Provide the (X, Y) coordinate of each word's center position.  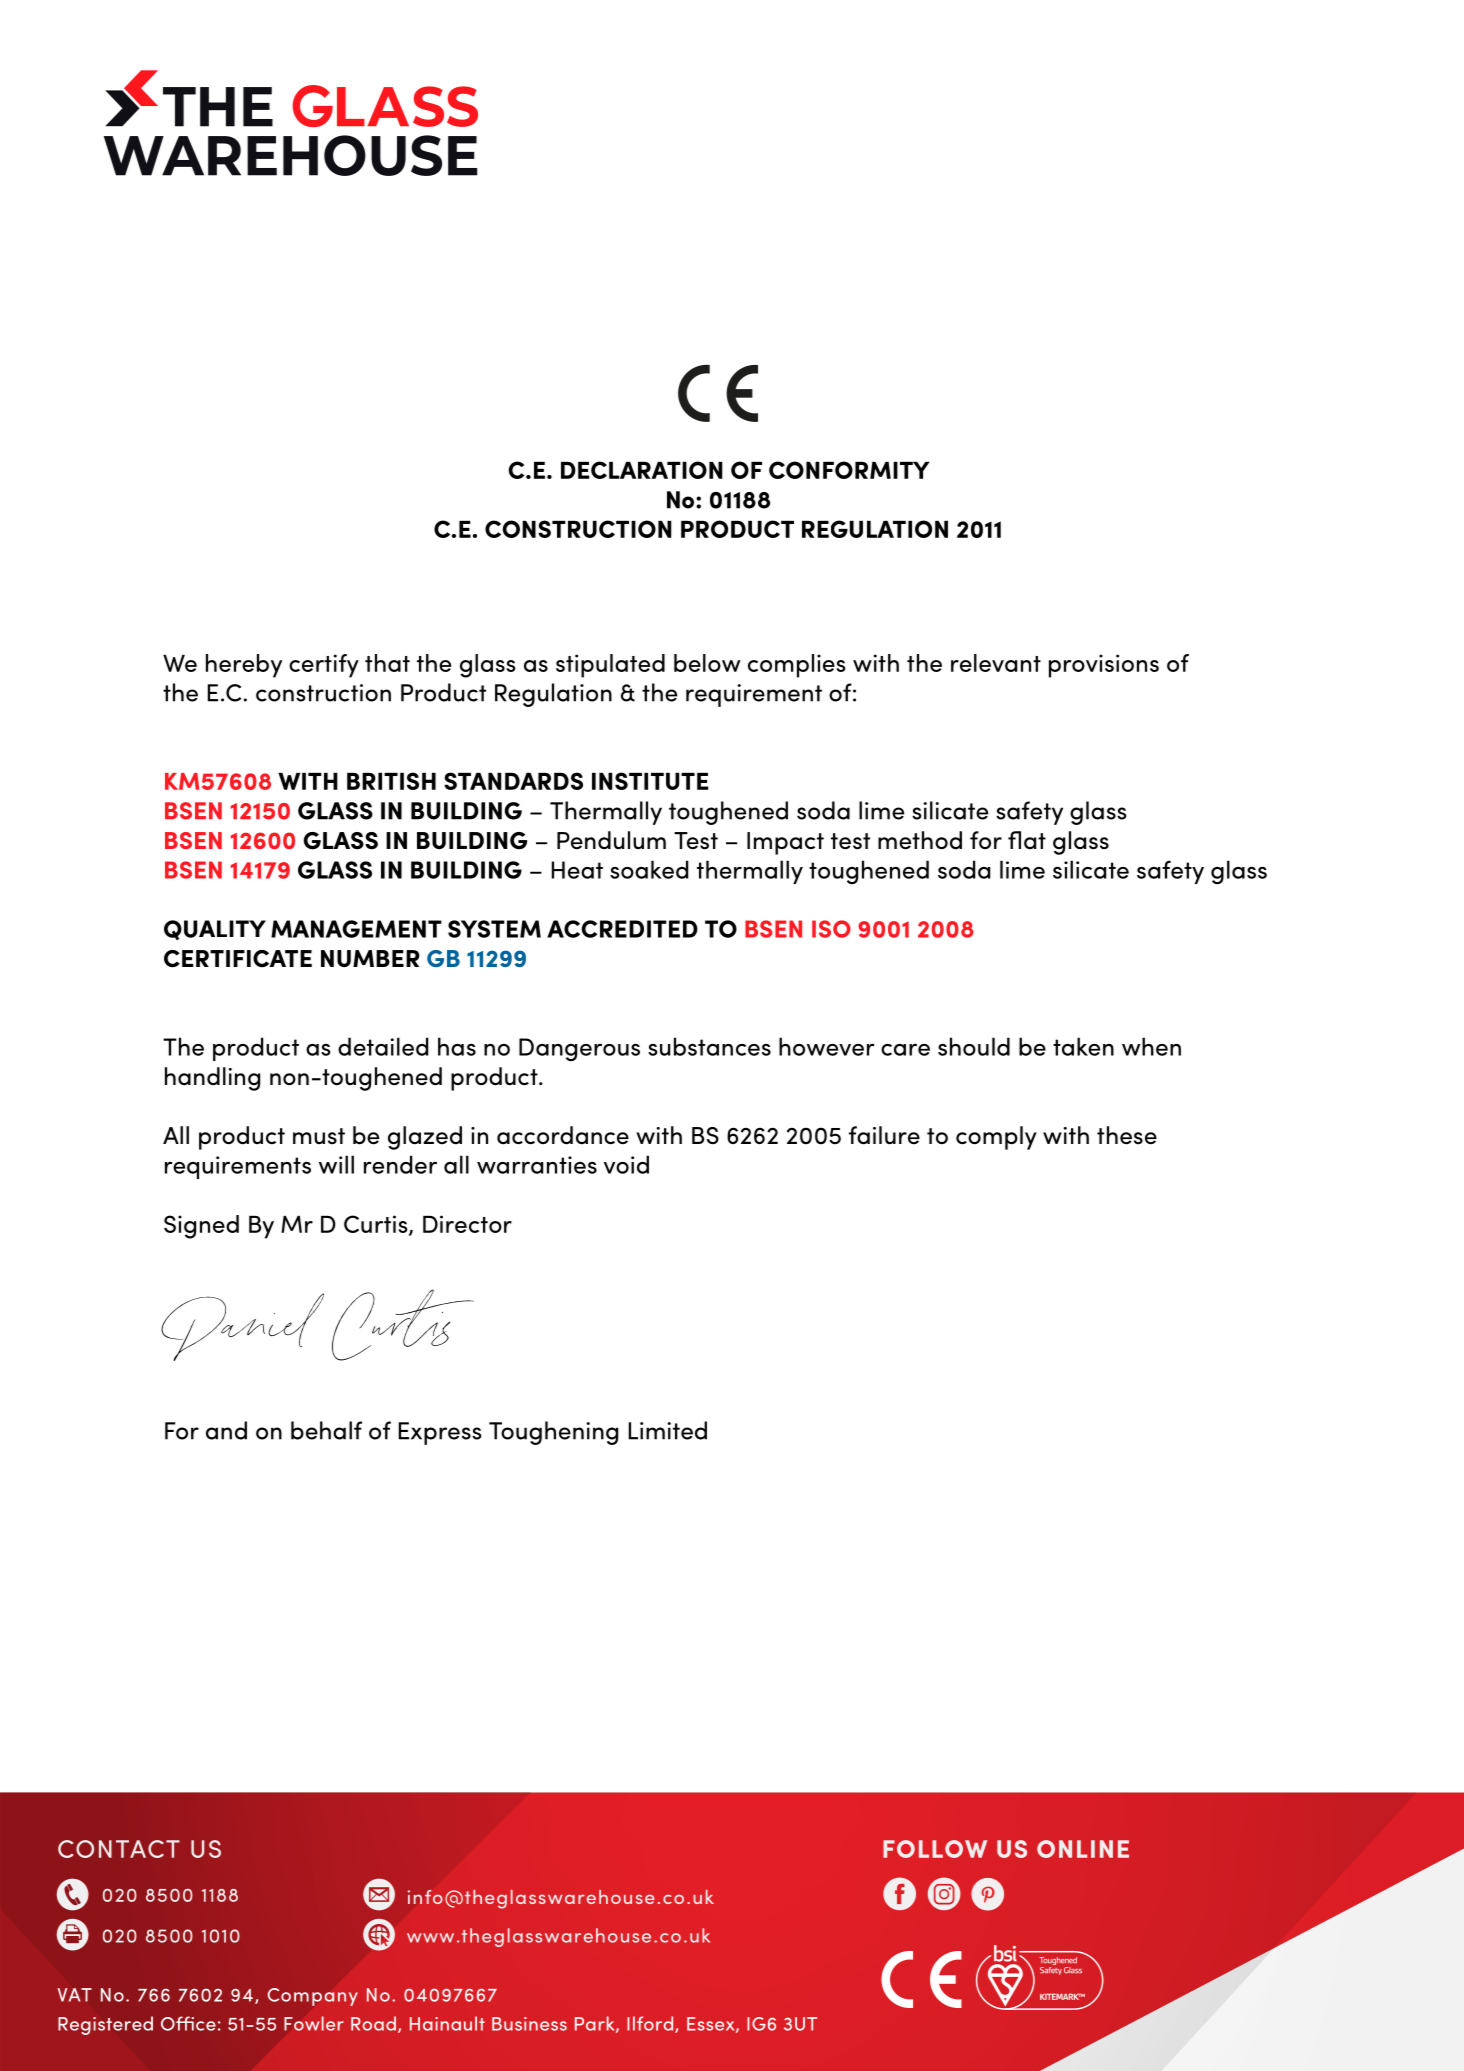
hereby (244, 666)
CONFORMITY (849, 470)
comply (996, 1138)
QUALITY (215, 930)
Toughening (553, 1433)
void (626, 1164)
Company (313, 1997)
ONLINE (1083, 1849)
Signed (201, 1227)
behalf (326, 1430)
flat (1027, 840)
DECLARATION (642, 470)
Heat (577, 870)
